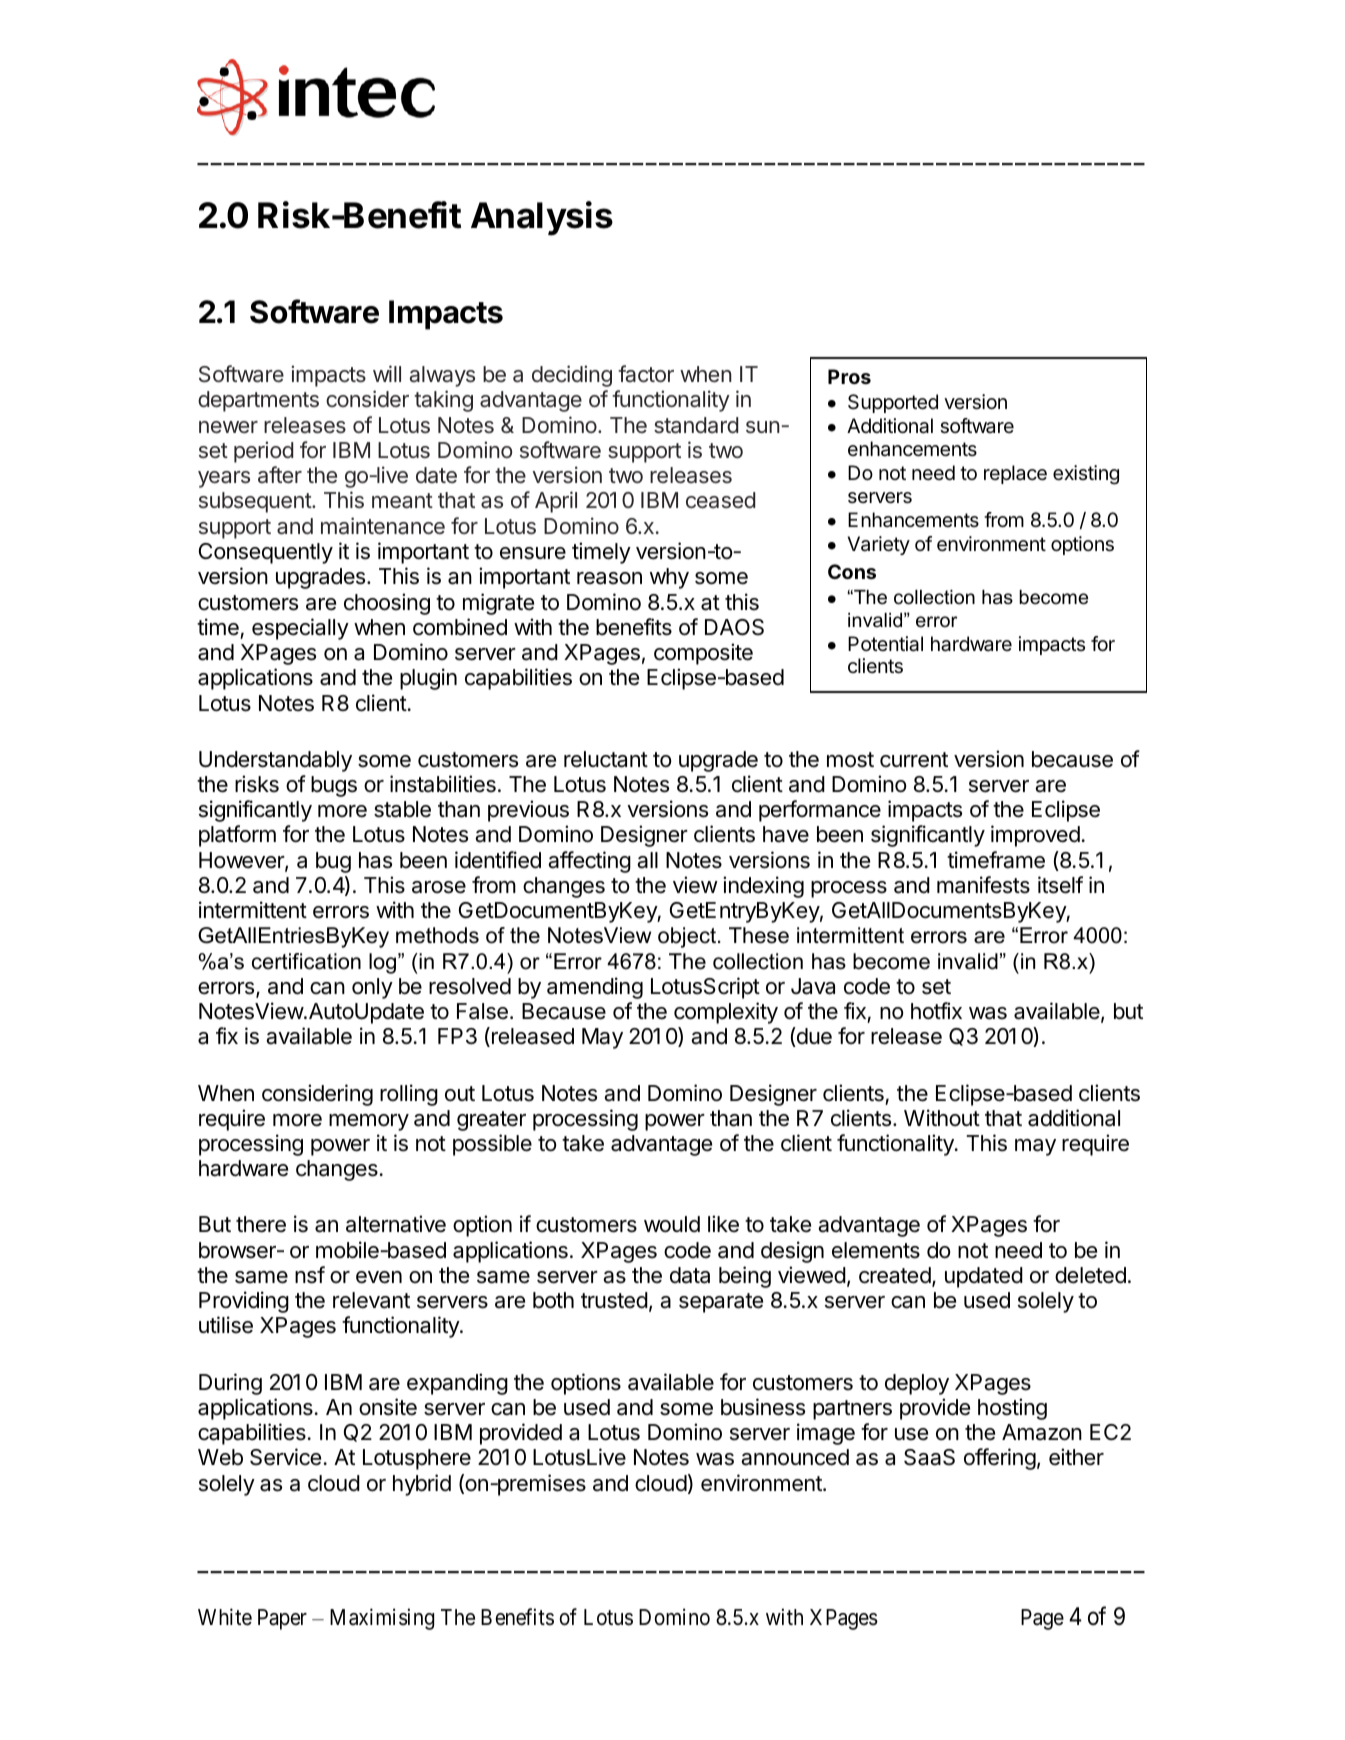 This screenshot has width=1345, height=1740. Describe the element at coordinates (300, 629) in the screenshot. I see `especially` at that location.
